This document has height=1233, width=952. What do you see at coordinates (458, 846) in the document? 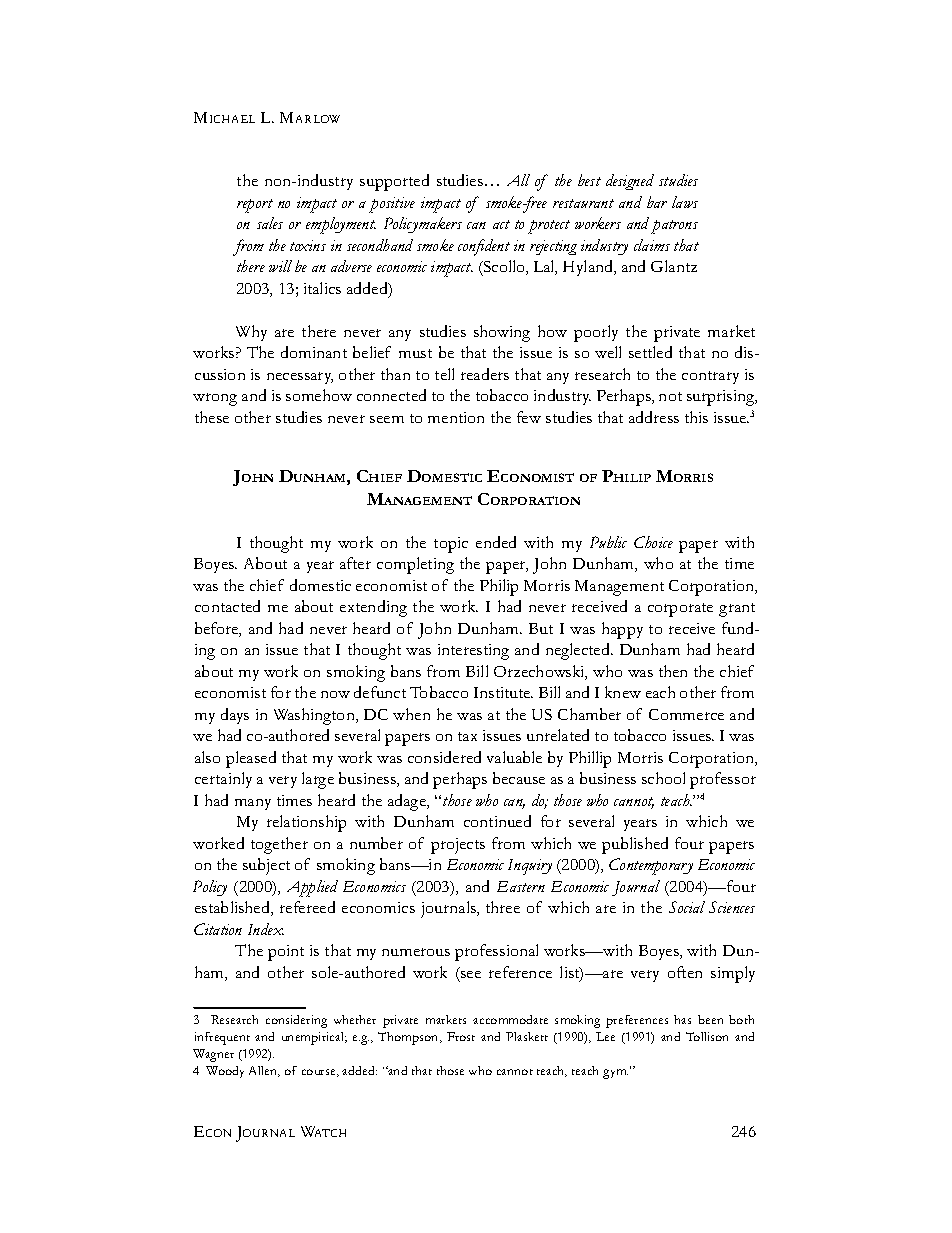
I see `projects` at bounding box center [458, 846].
